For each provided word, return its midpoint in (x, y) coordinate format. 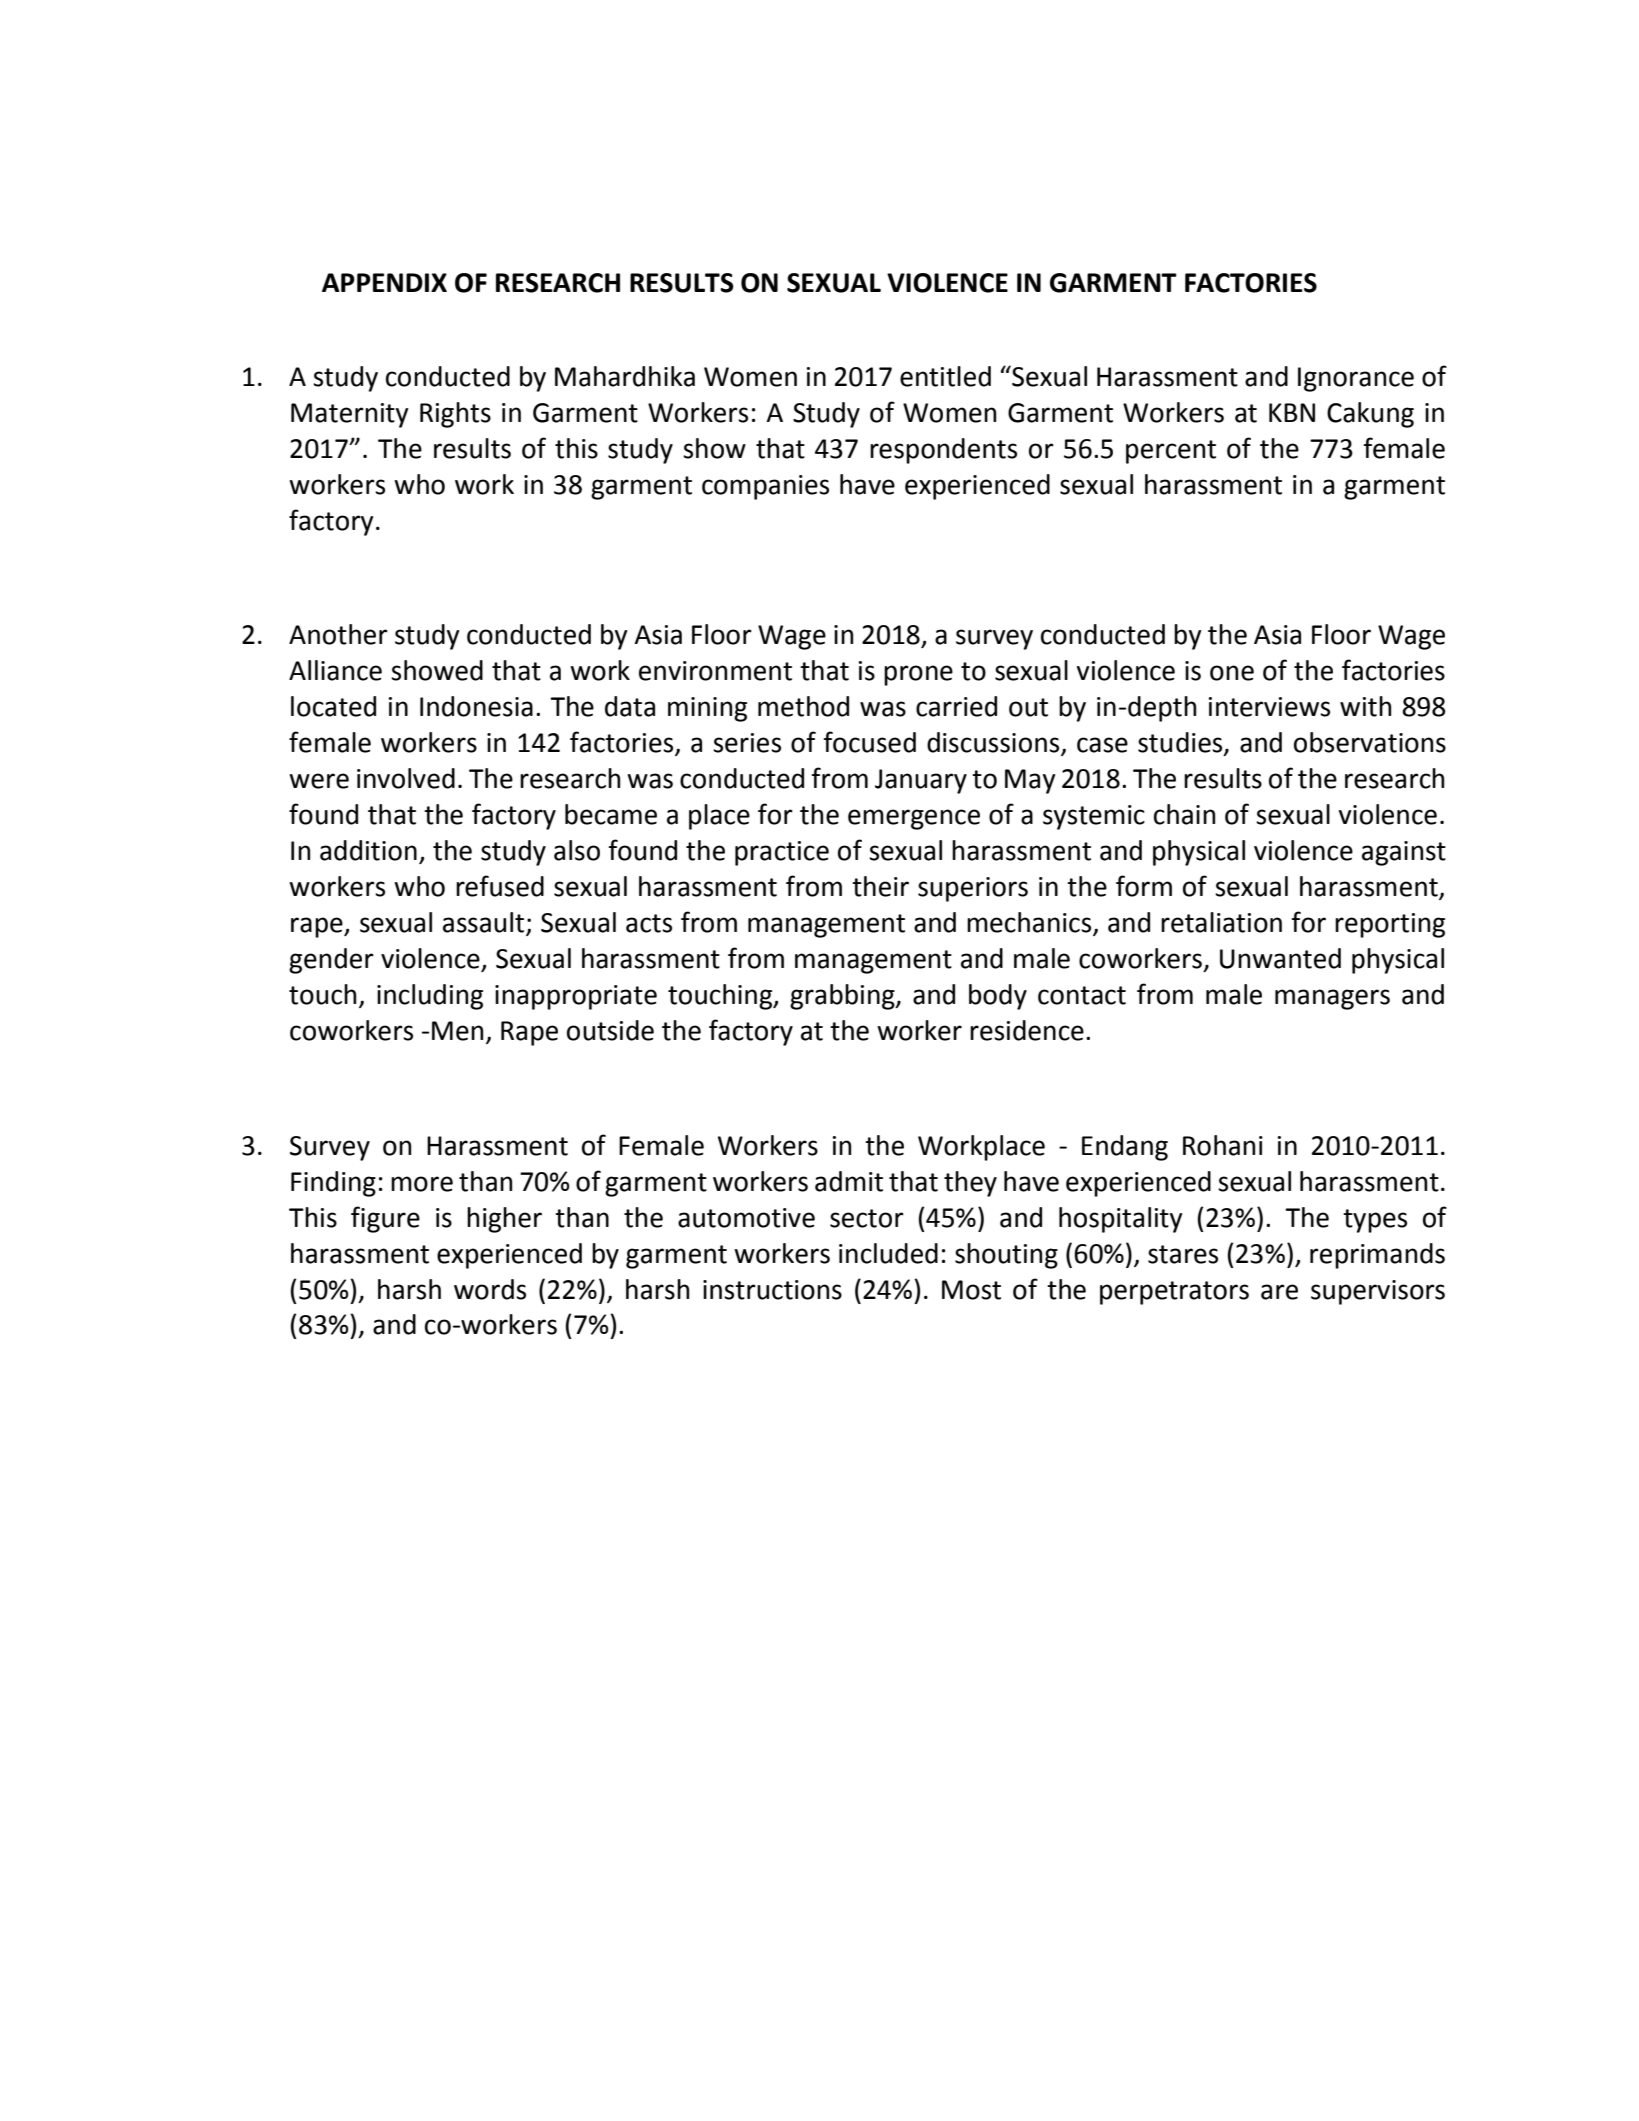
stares (1183, 1254)
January (921, 781)
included (888, 1253)
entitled (945, 376)
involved (406, 778)
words (490, 1289)
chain (1184, 814)
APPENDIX (384, 282)
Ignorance (1356, 379)
